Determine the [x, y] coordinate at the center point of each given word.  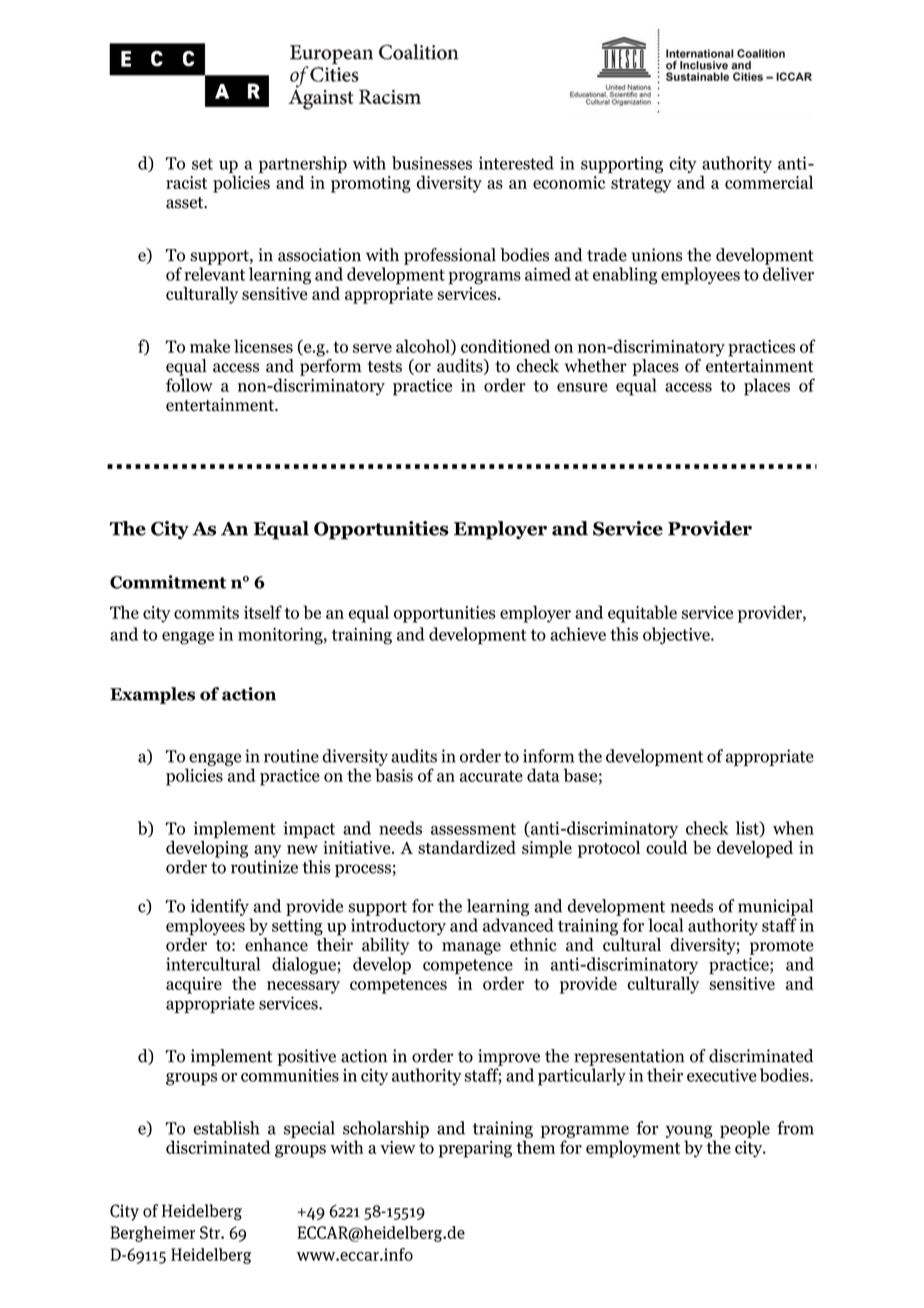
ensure [582, 387]
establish [226, 1128]
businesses [432, 163]
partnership [303, 164]
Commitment [168, 582]
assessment [473, 829]
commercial [769, 182]
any [267, 851]
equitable [642, 614]
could [667, 847]
